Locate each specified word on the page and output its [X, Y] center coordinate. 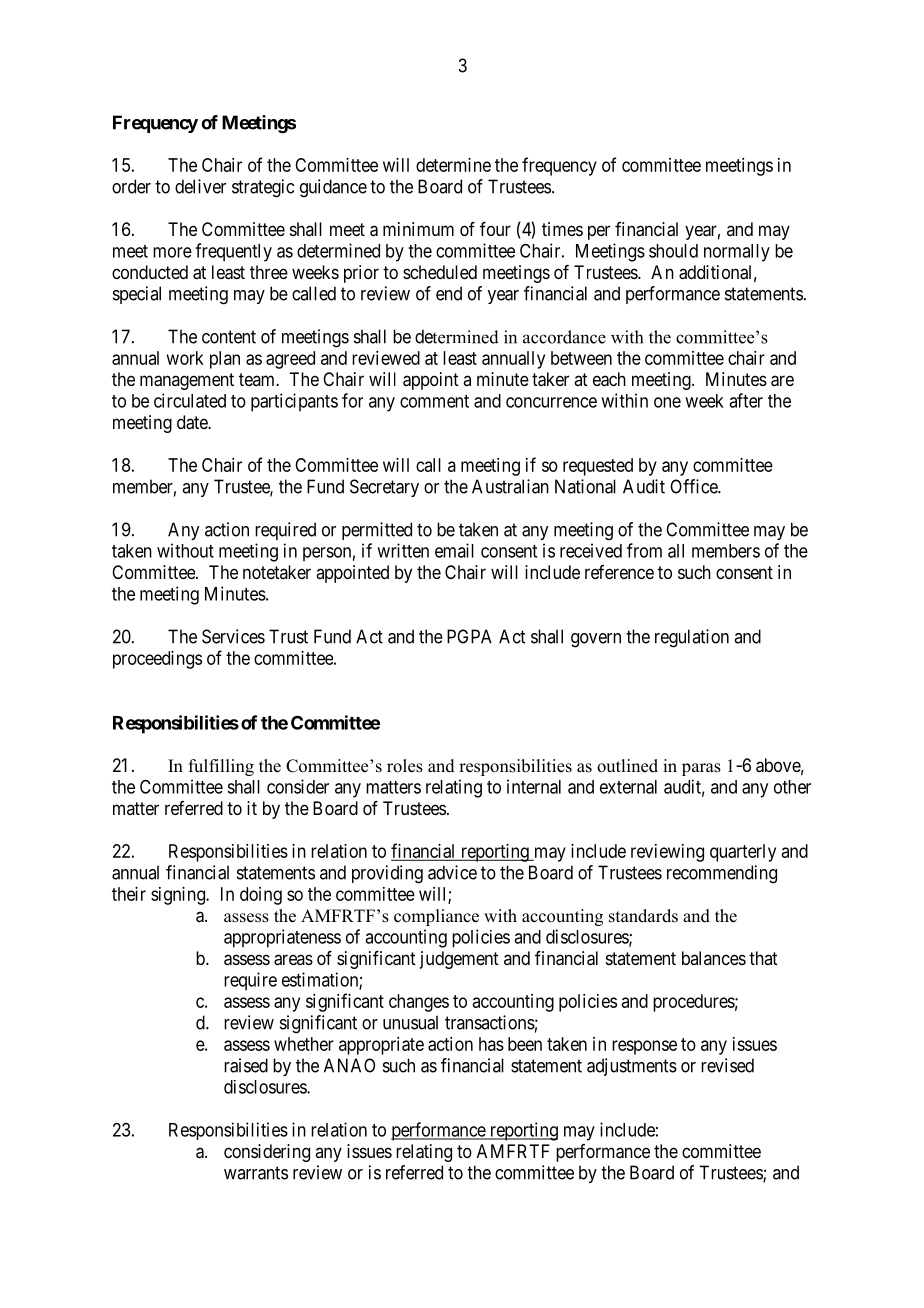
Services [233, 636]
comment [434, 401]
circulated [190, 400]
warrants [256, 1173]
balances [714, 958]
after [746, 400]
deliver [200, 186]
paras [701, 769]
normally [737, 253]
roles [405, 766]
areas [293, 960]
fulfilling [221, 767]
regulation [692, 638]
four [495, 229]
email [454, 550]
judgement [459, 960]
